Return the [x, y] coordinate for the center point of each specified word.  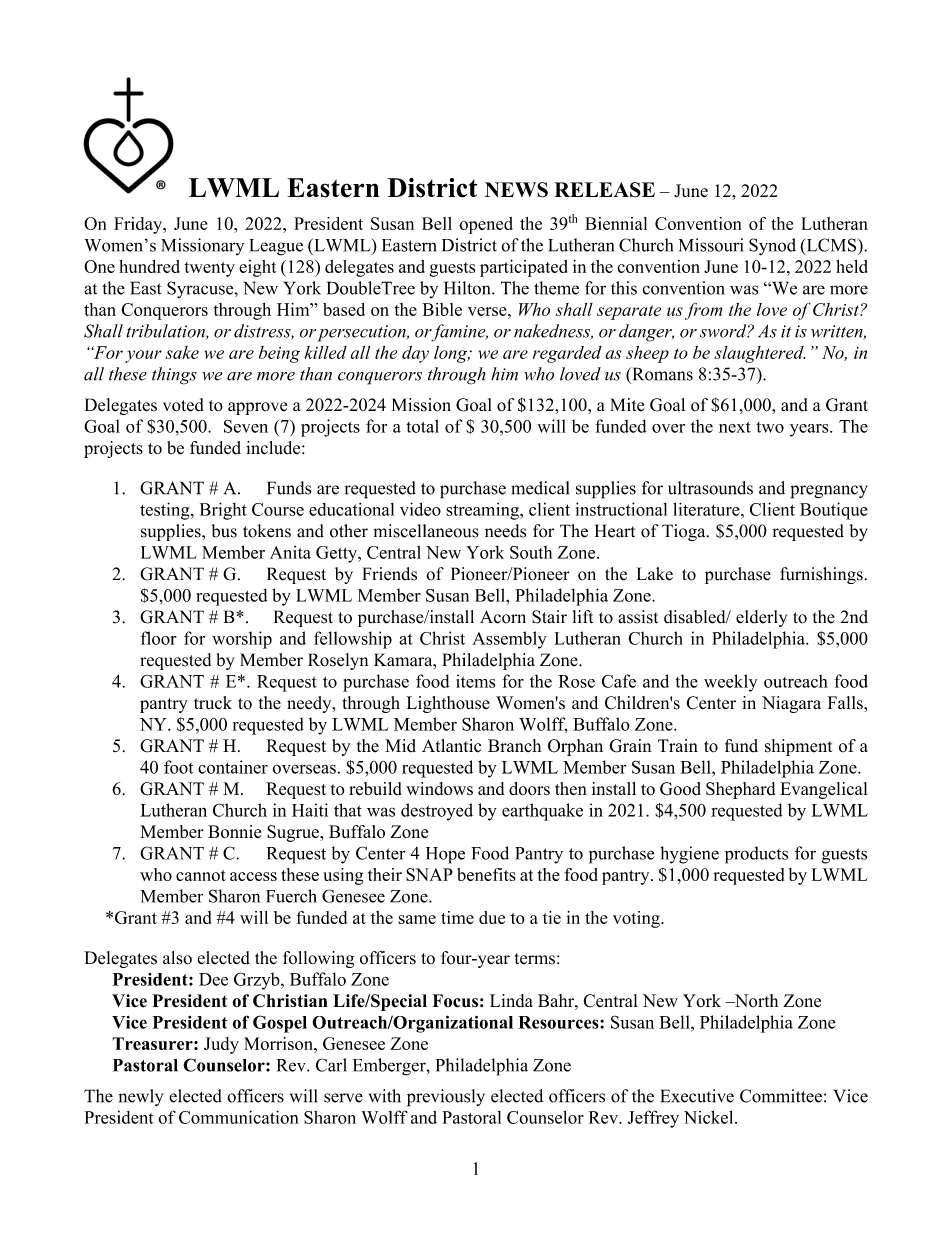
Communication [238, 1117]
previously [446, 1098]
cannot [201, 875]
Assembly [509, 640]
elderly [761, 618]
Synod [772, 247]
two [770, 427]
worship [242, 640]
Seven [246, 426]
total [422, 426]
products [756, 855]
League [276, 247]
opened [486, 225]
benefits [486, 874]
